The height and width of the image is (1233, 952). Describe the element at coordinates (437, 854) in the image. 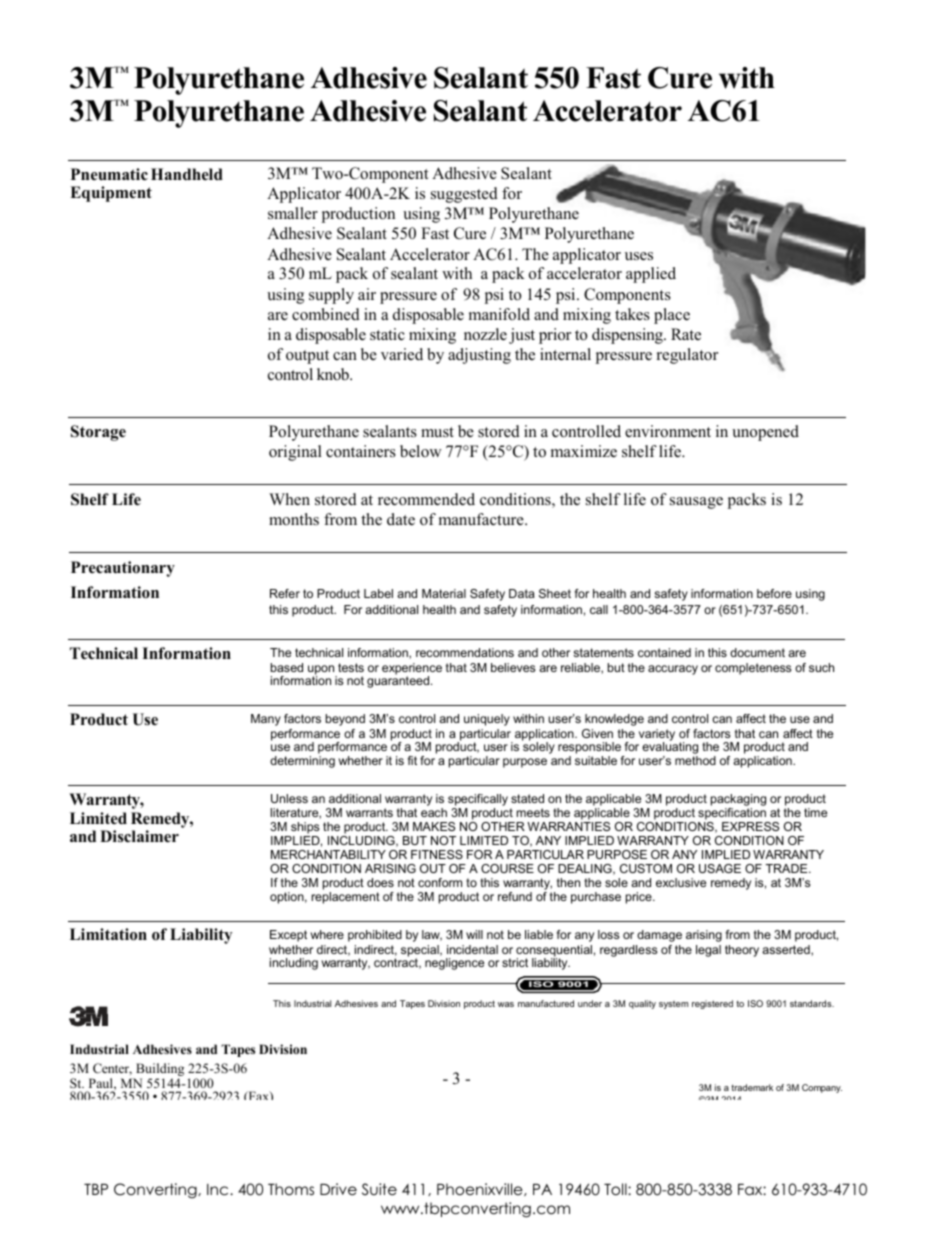

I see `FITNESS` at that location.
